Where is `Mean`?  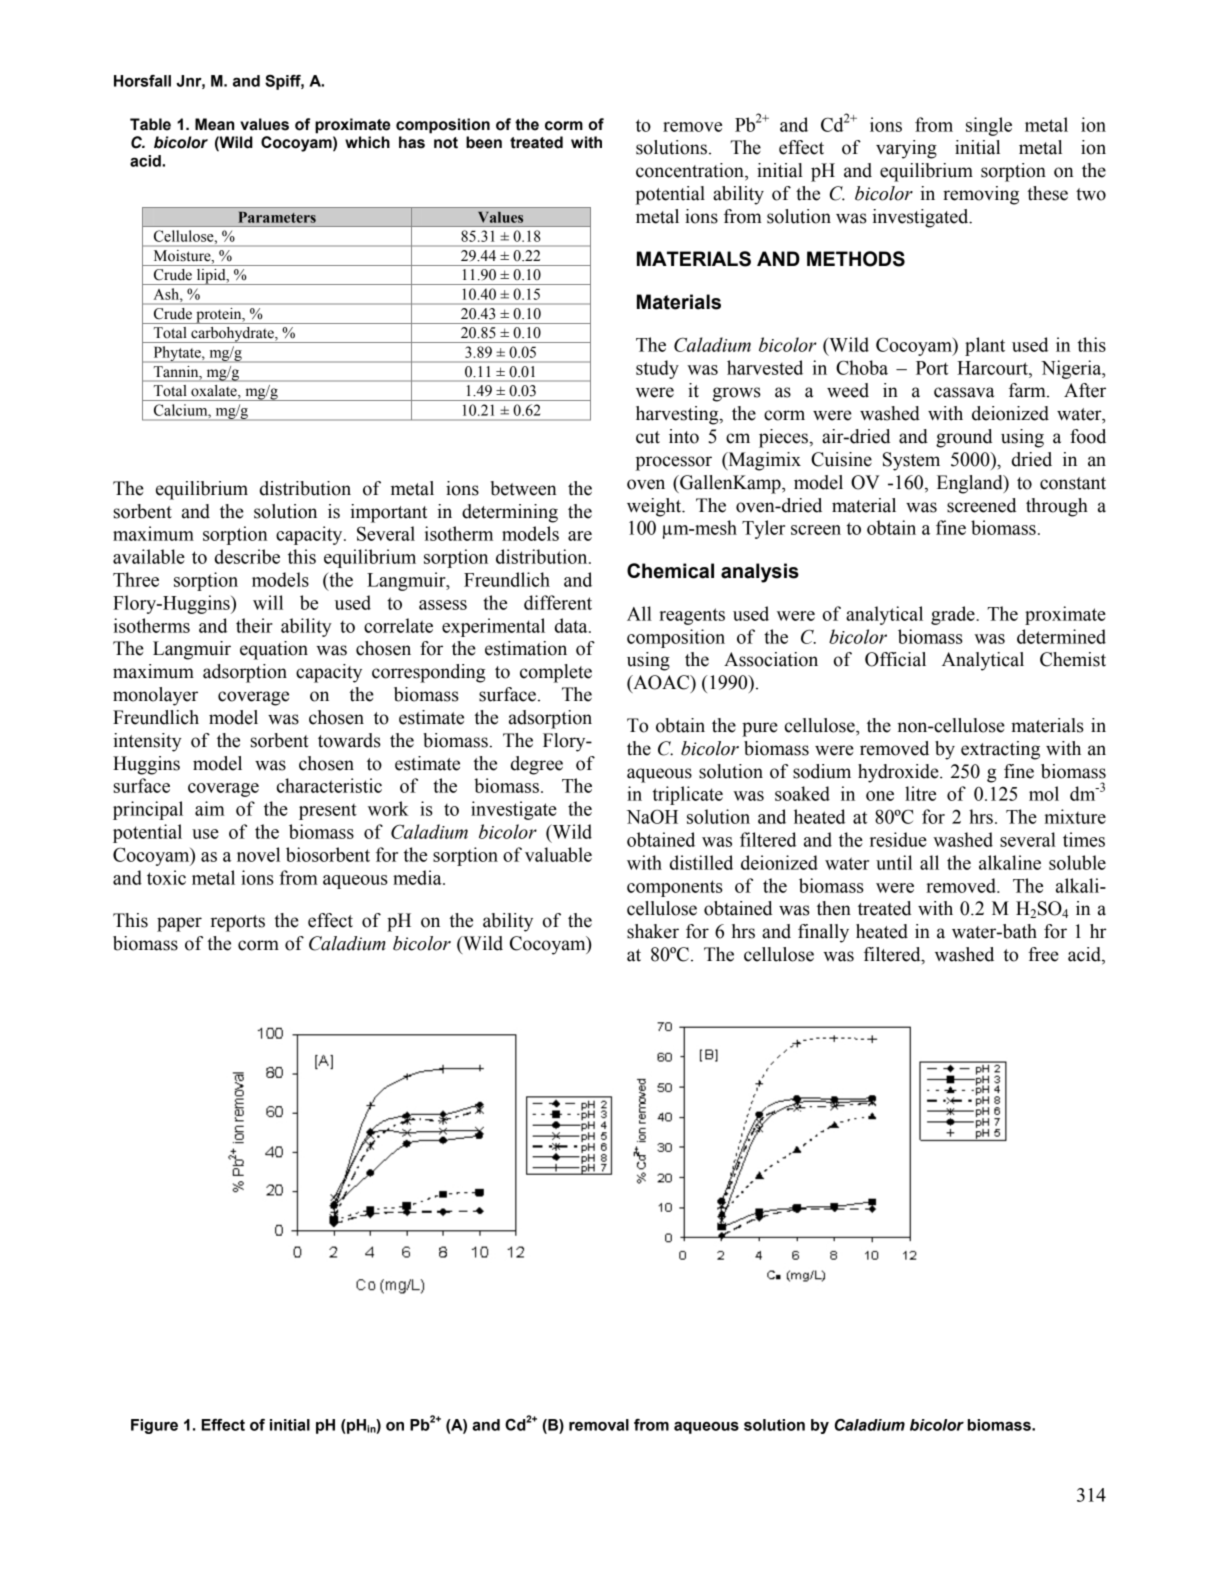 Mean is located at coordinates (214, 124).
